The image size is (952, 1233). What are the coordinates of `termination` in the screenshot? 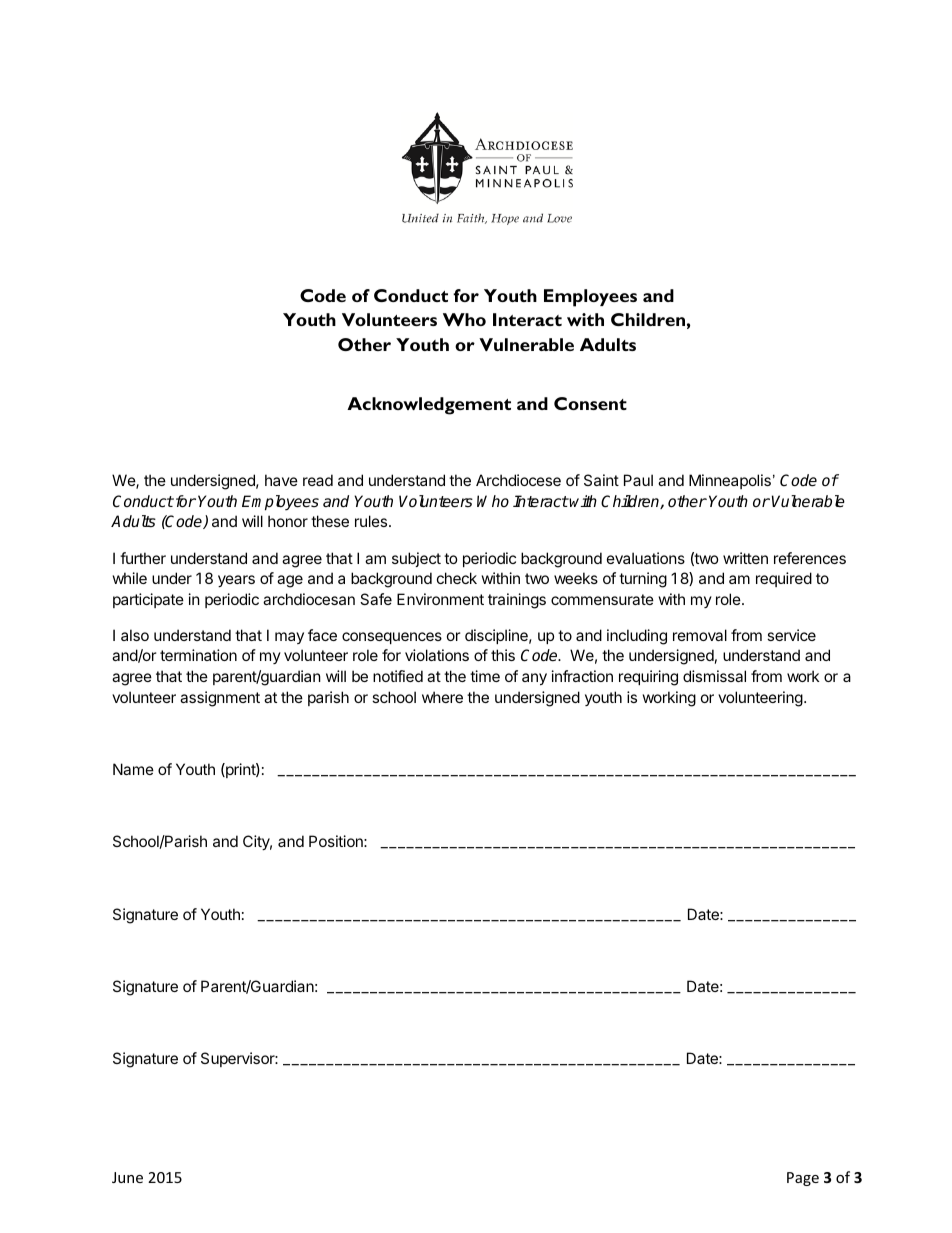 It's located at (198, 655).
